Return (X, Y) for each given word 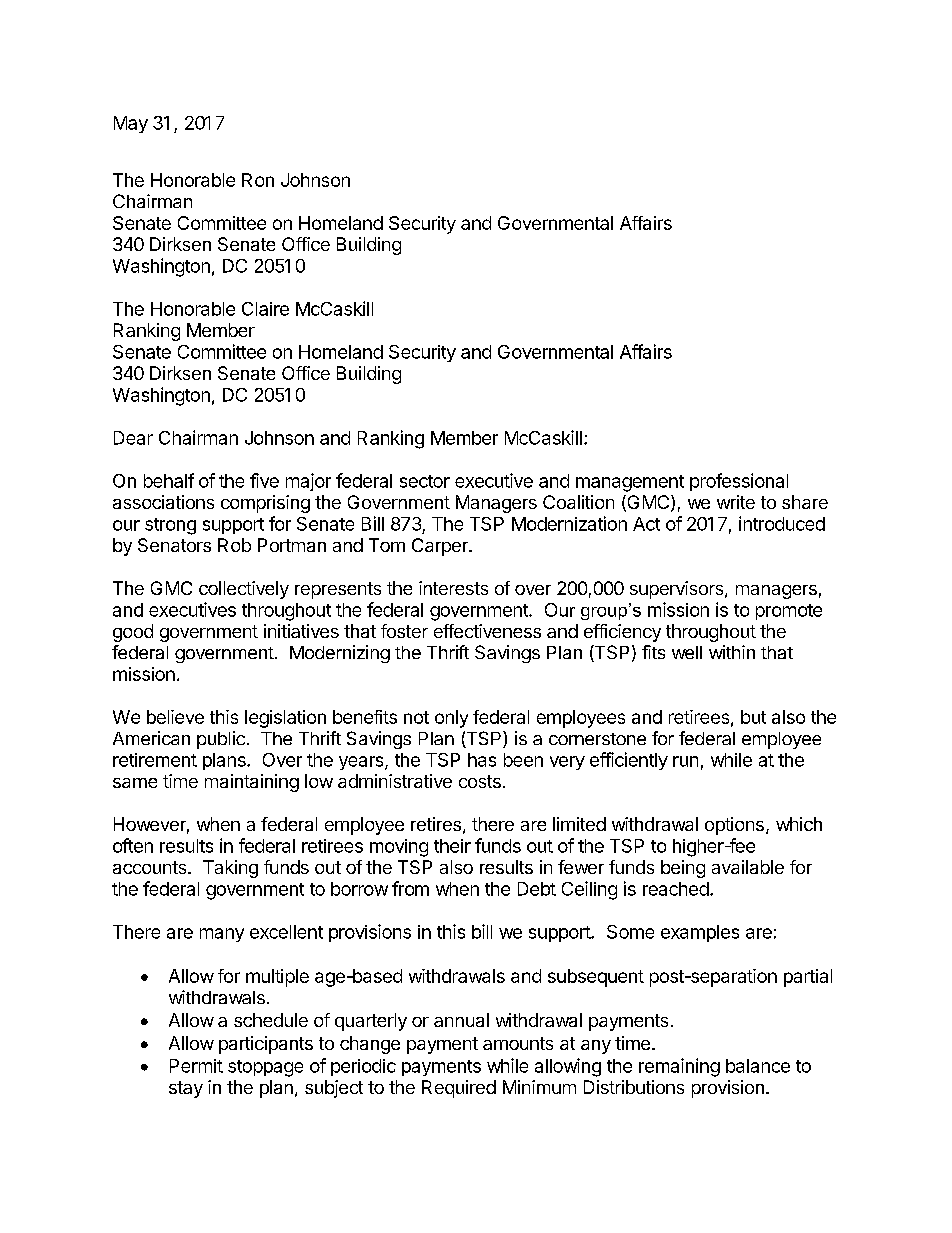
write (736, 502)
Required (459, 1089)
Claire (265, 309)
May (131, 124)
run (685, 761)
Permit (196, 1066)
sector (425, 481)
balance (758, 1066)
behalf (169, 480)
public (221, 740)
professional (739, 482)
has (482, 760)
